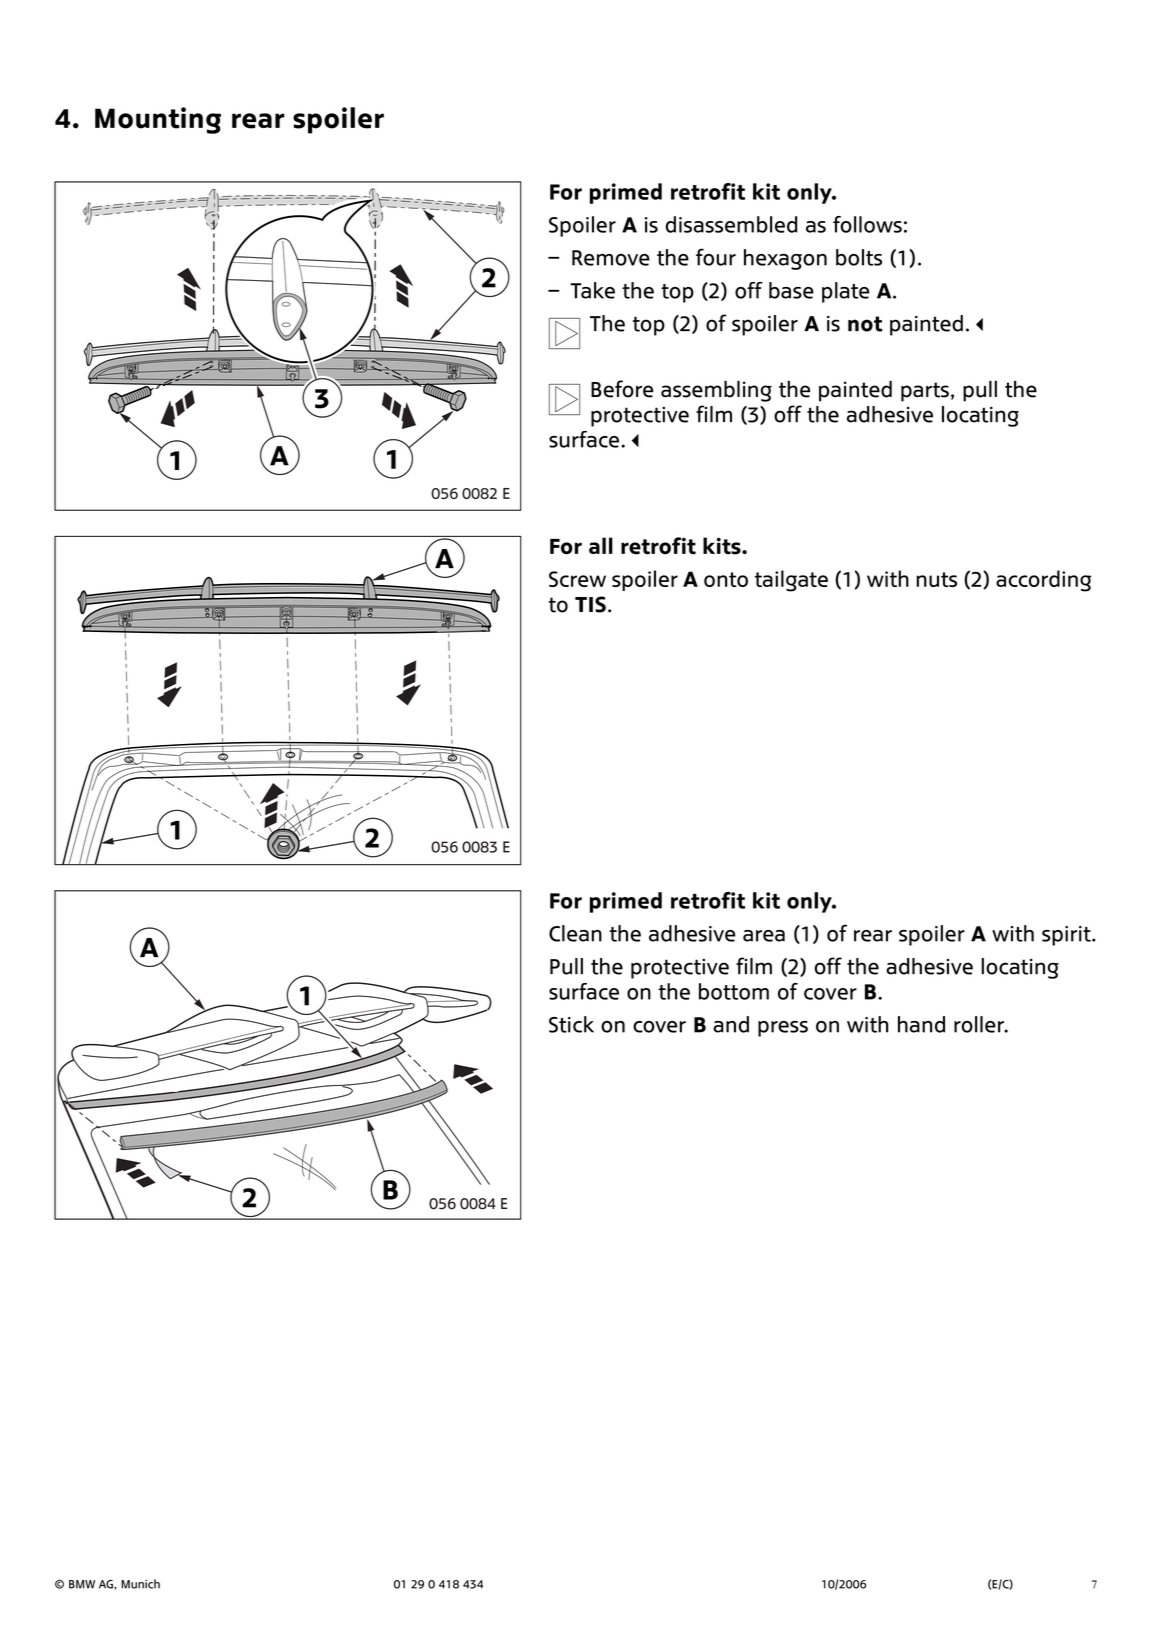 The width and height of the screenshot is (1152, 1630). I want to click on follows, so click(867, 224).
